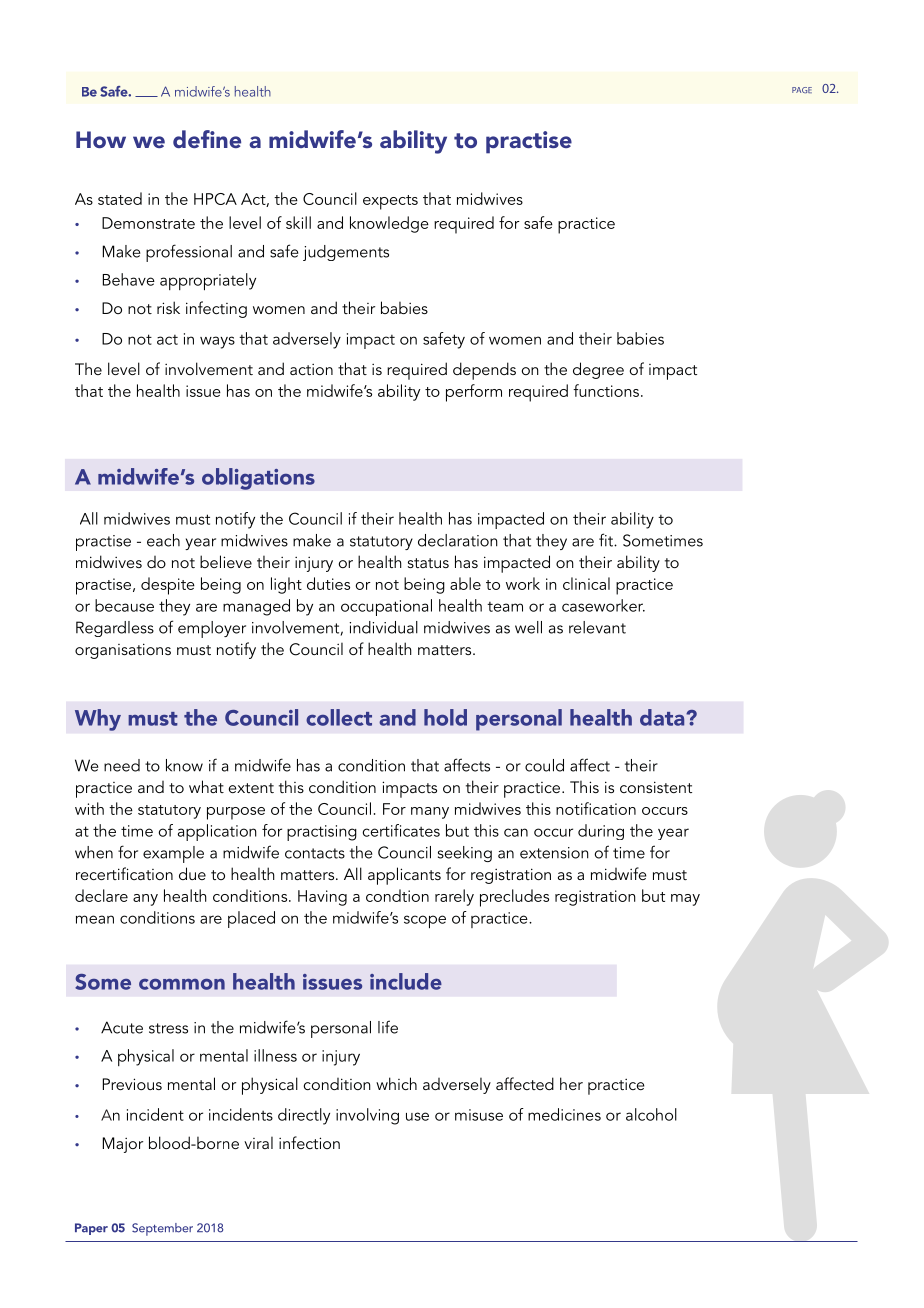  What do you see at coordinates (458, 540) in the image?
I see `declaration` at bounding box center [458, 540].
